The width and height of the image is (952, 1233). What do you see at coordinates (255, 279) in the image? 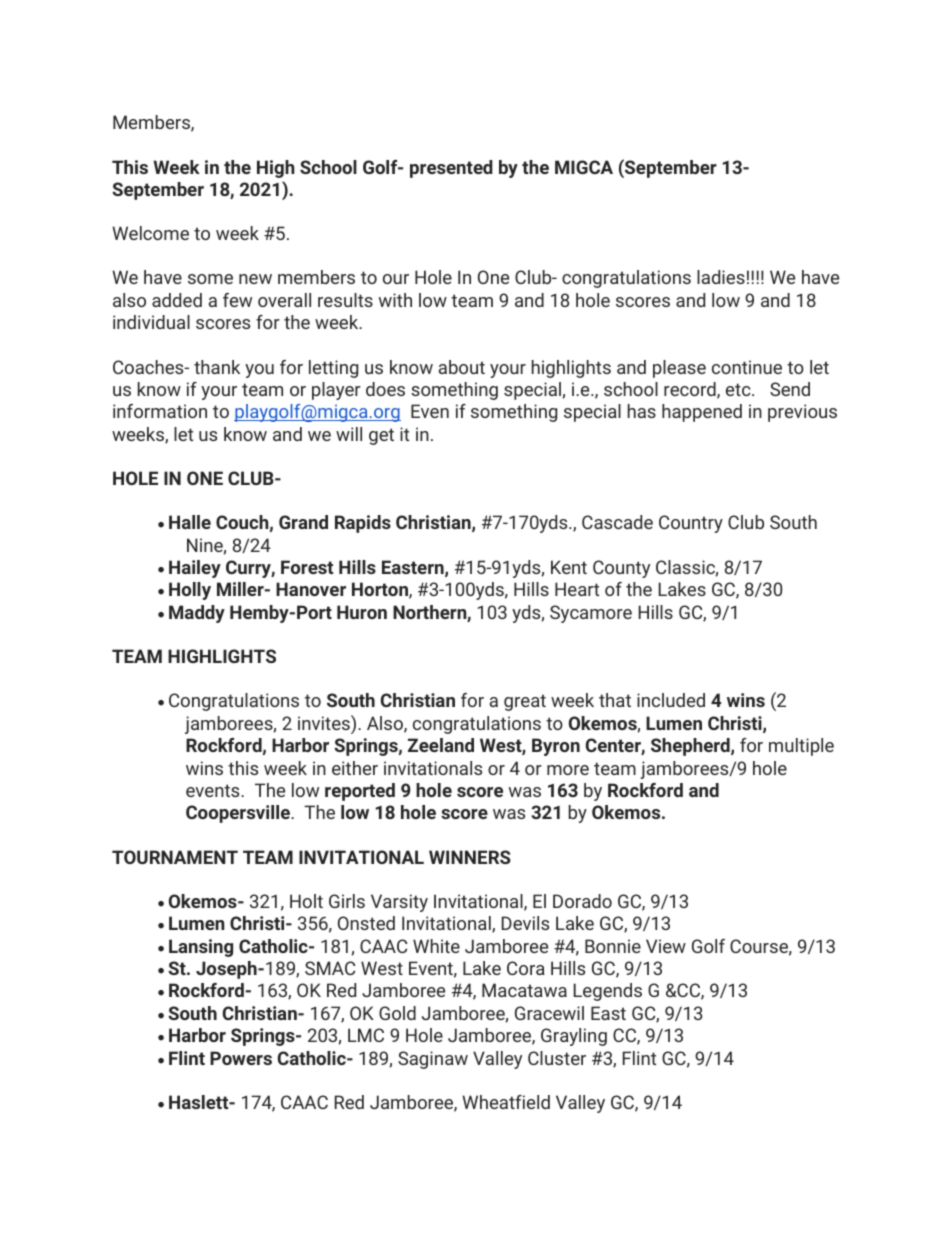
I see `new` at bounding box center [255, 279].
